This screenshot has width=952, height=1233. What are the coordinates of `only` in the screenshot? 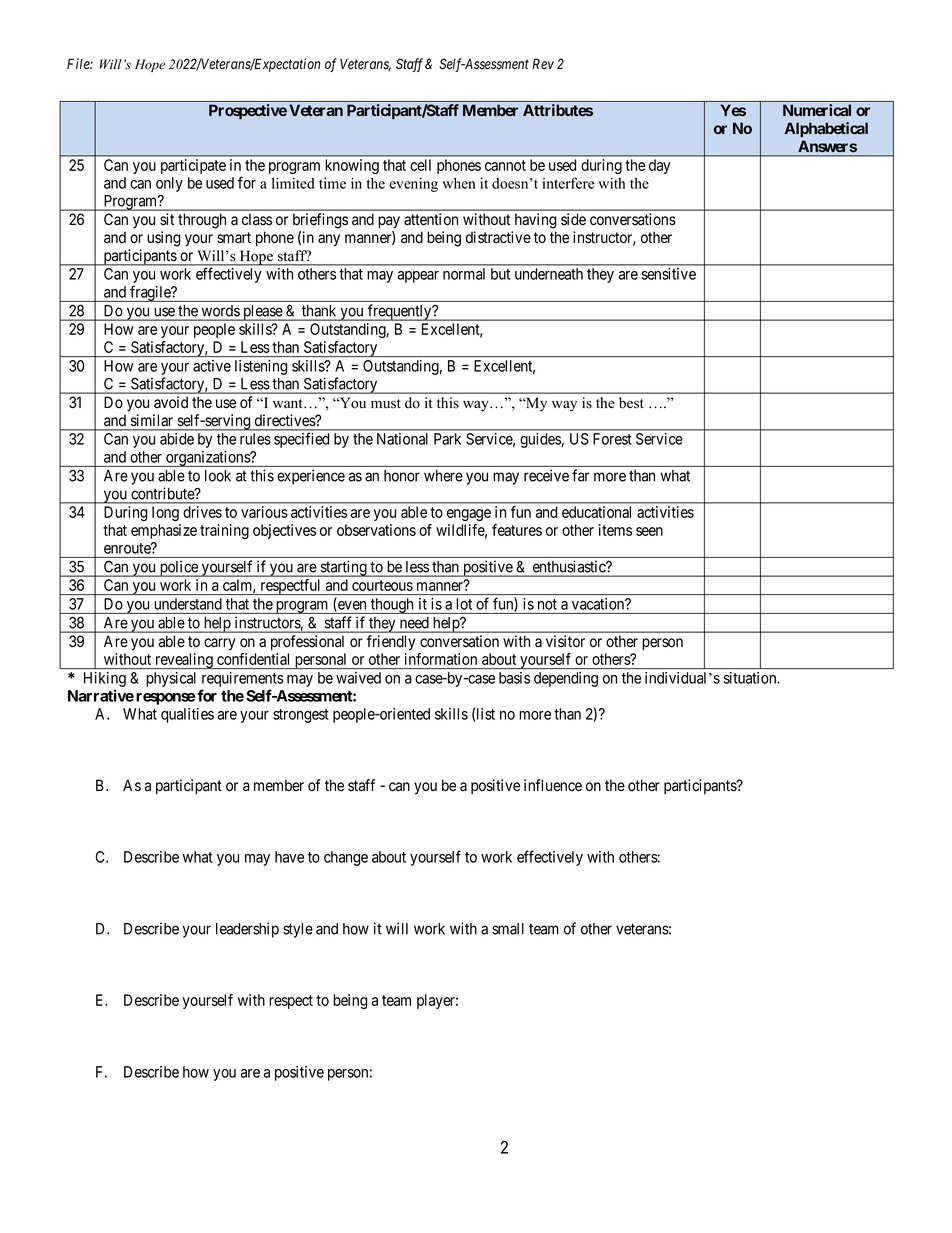 It's located at (169, 184).
